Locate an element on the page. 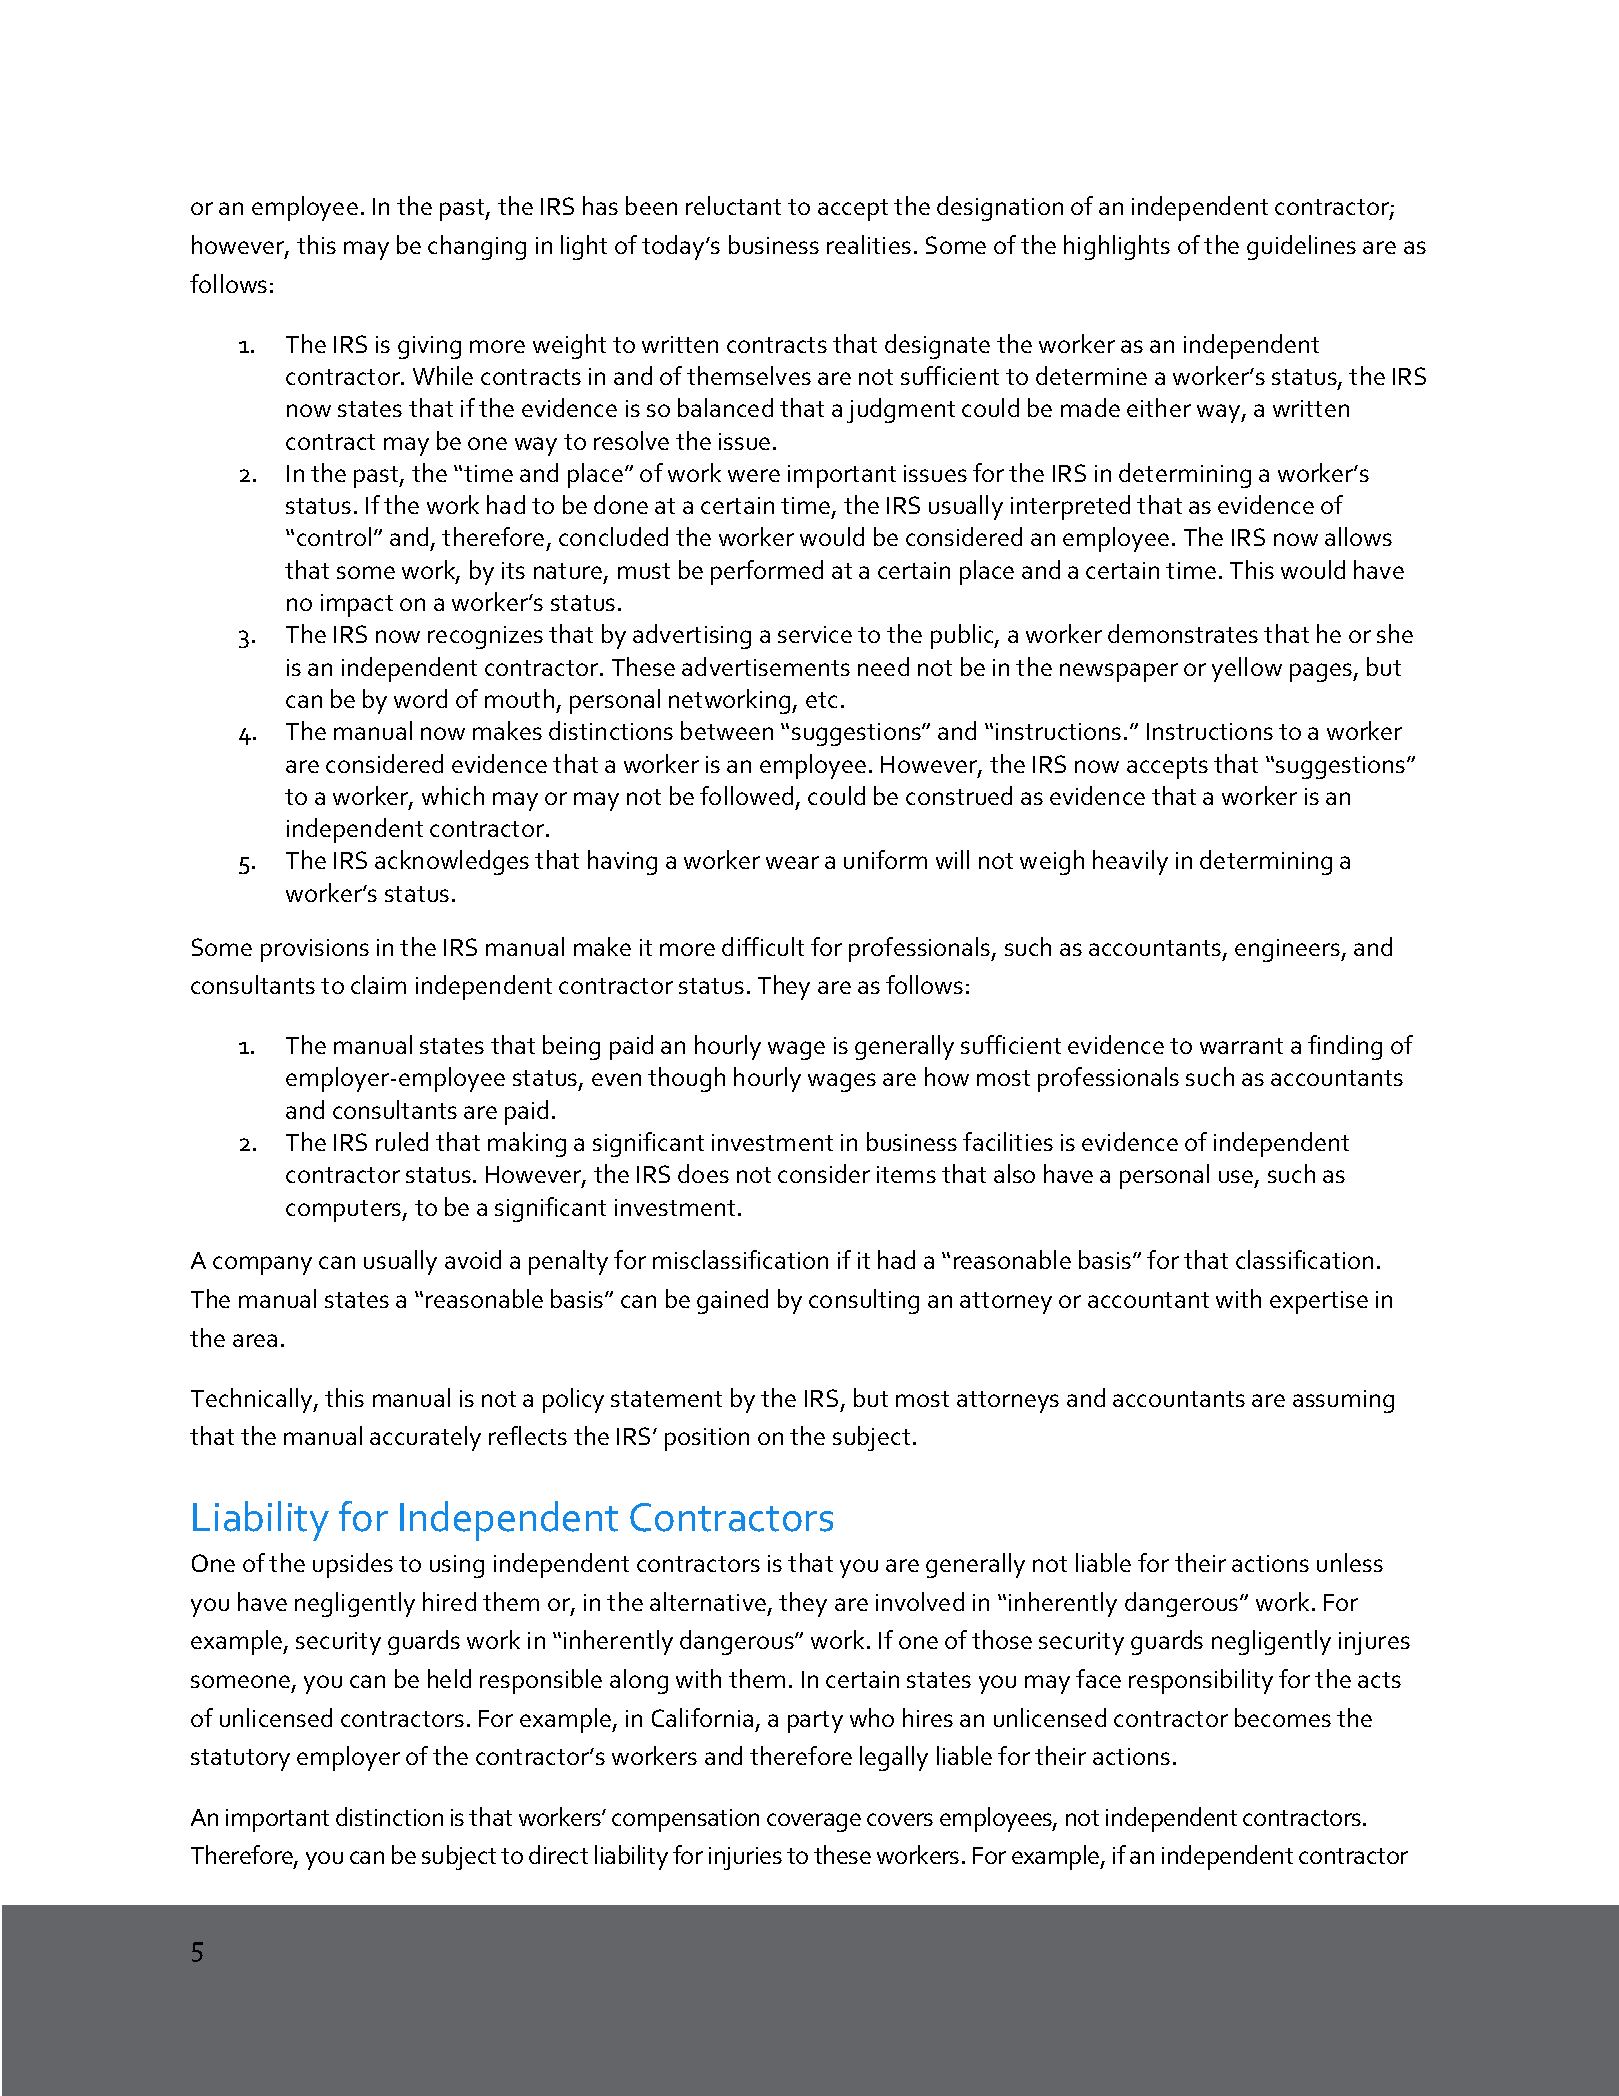 The width and height of the page is (1619, 2096). realities is located at coordinates (869, 244).
